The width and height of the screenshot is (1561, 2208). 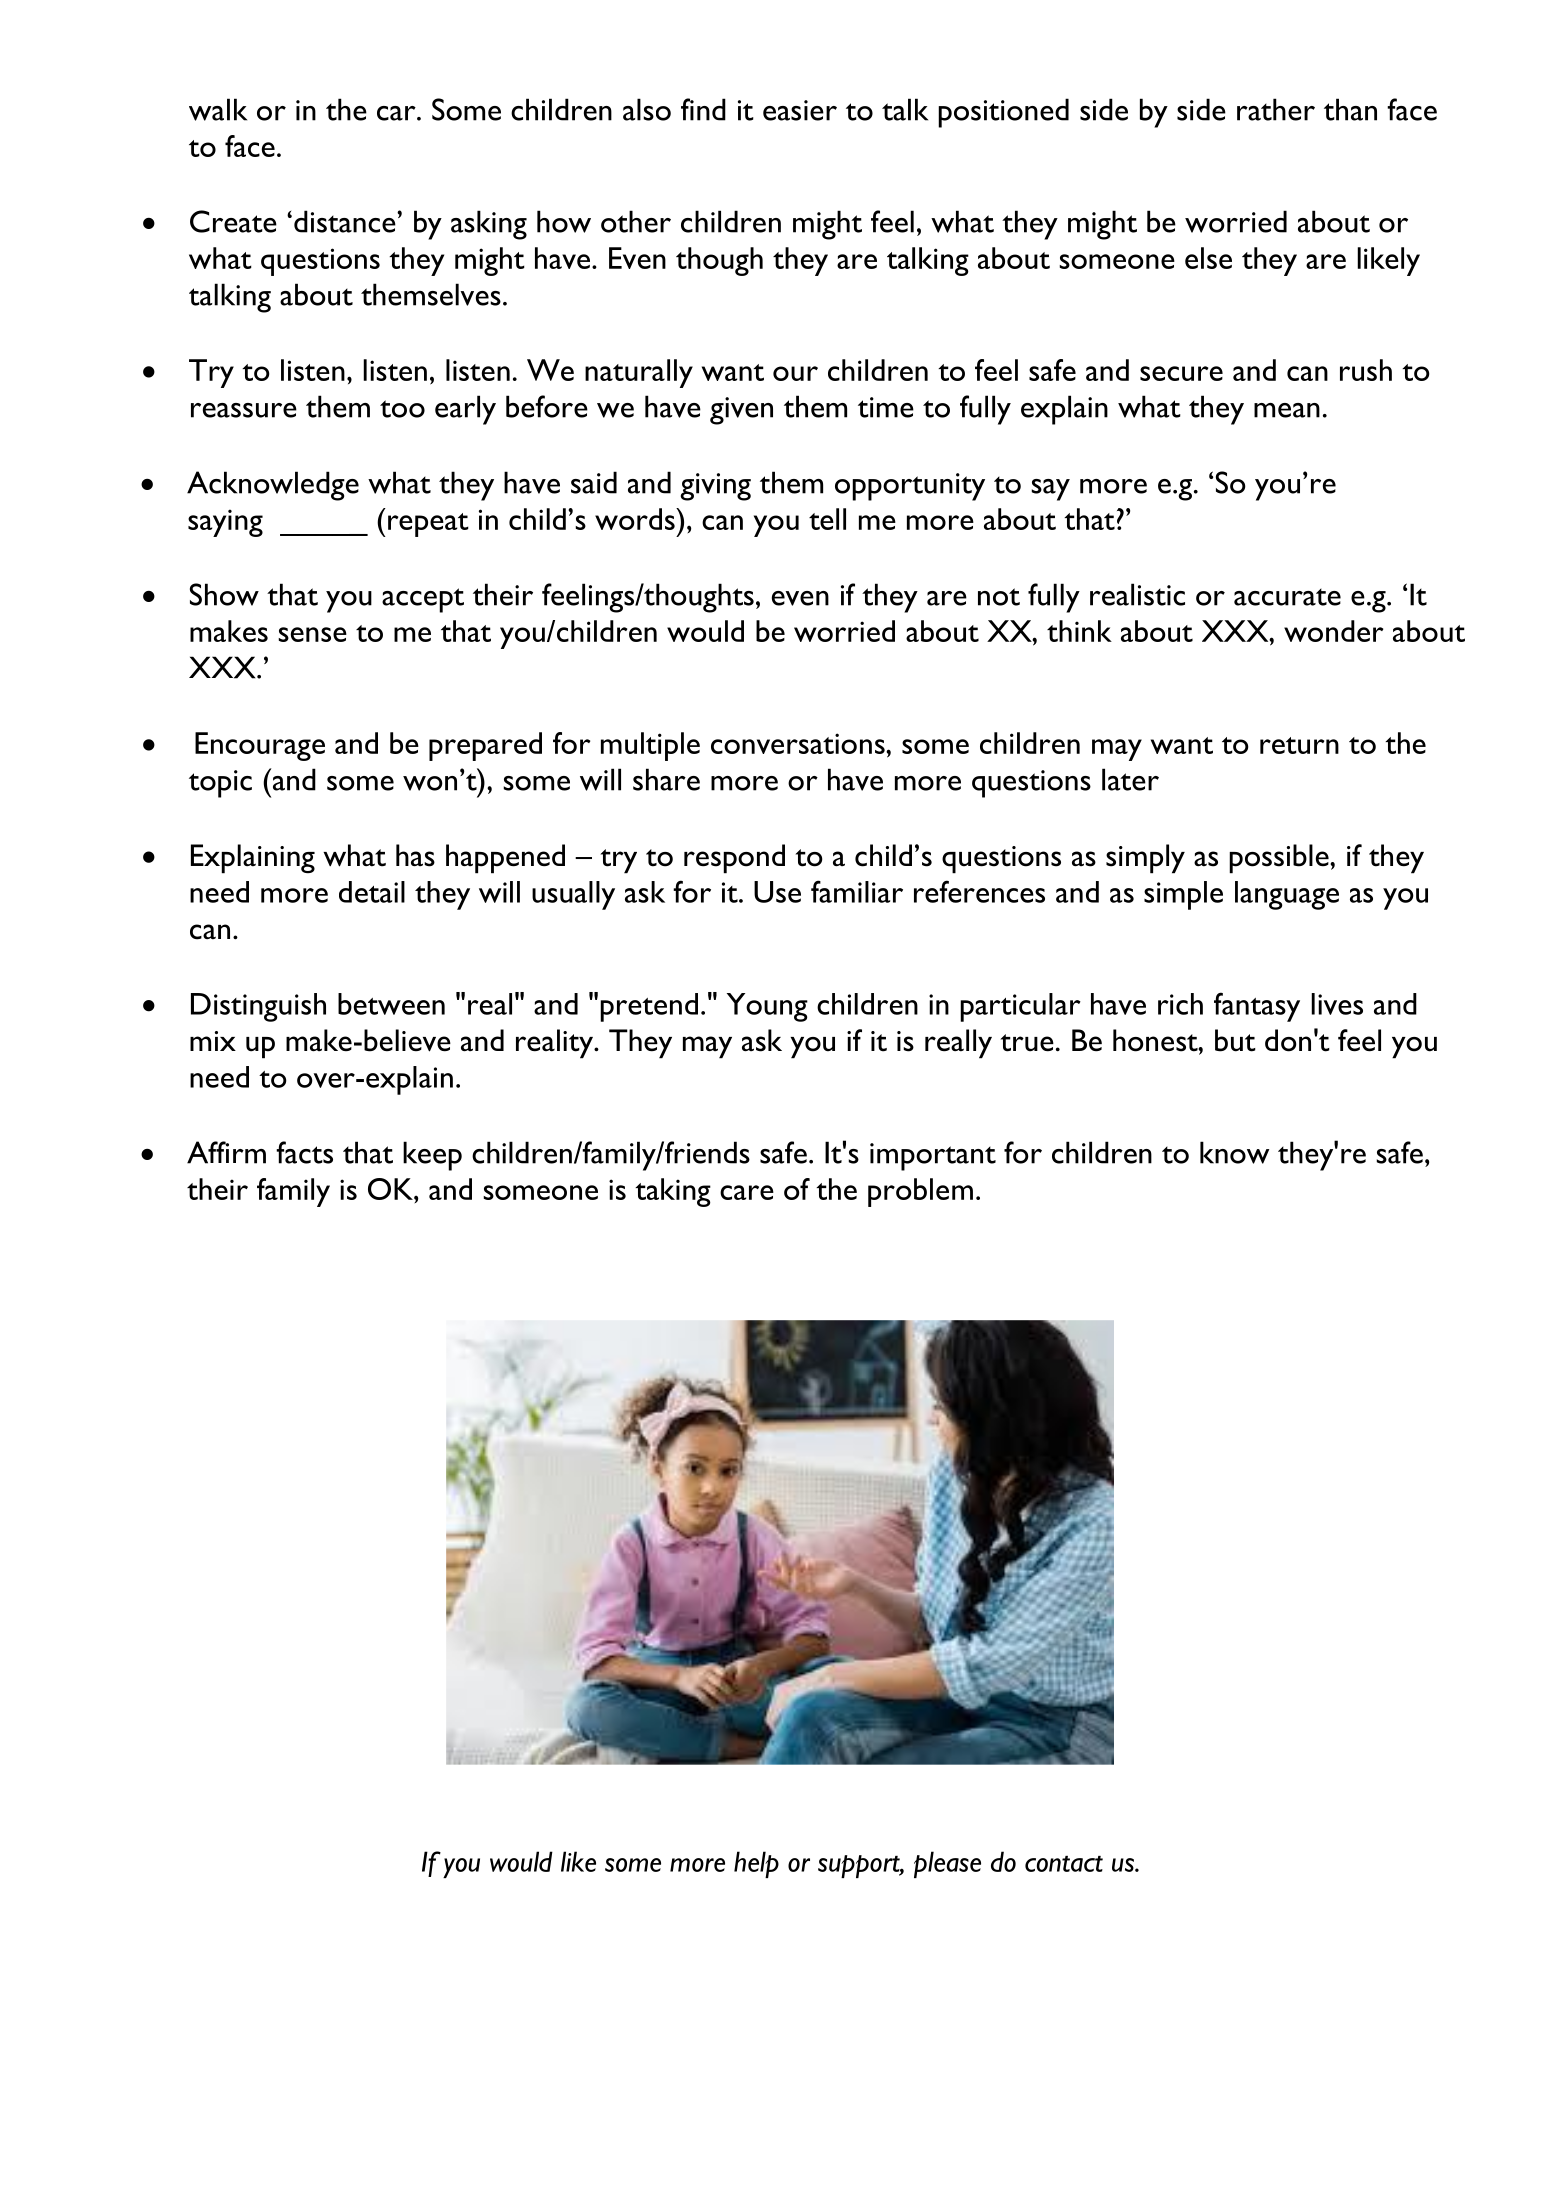 What do you see at coordinates (304, 1152) in the screenshot?
I see `facts` at bounding box center [304, 1152].
